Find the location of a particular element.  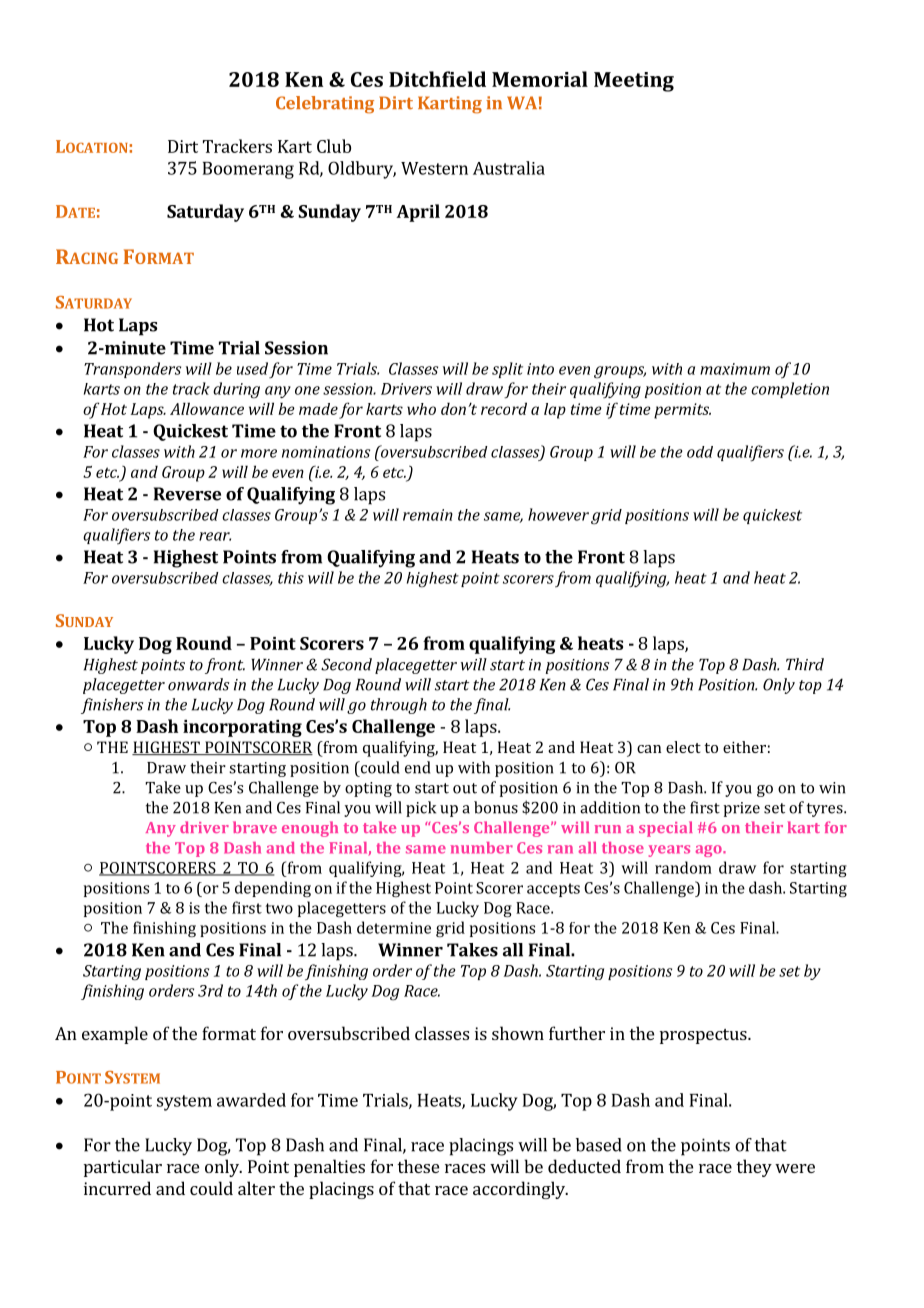

Boomerang is located at coordinates (248, 170).
